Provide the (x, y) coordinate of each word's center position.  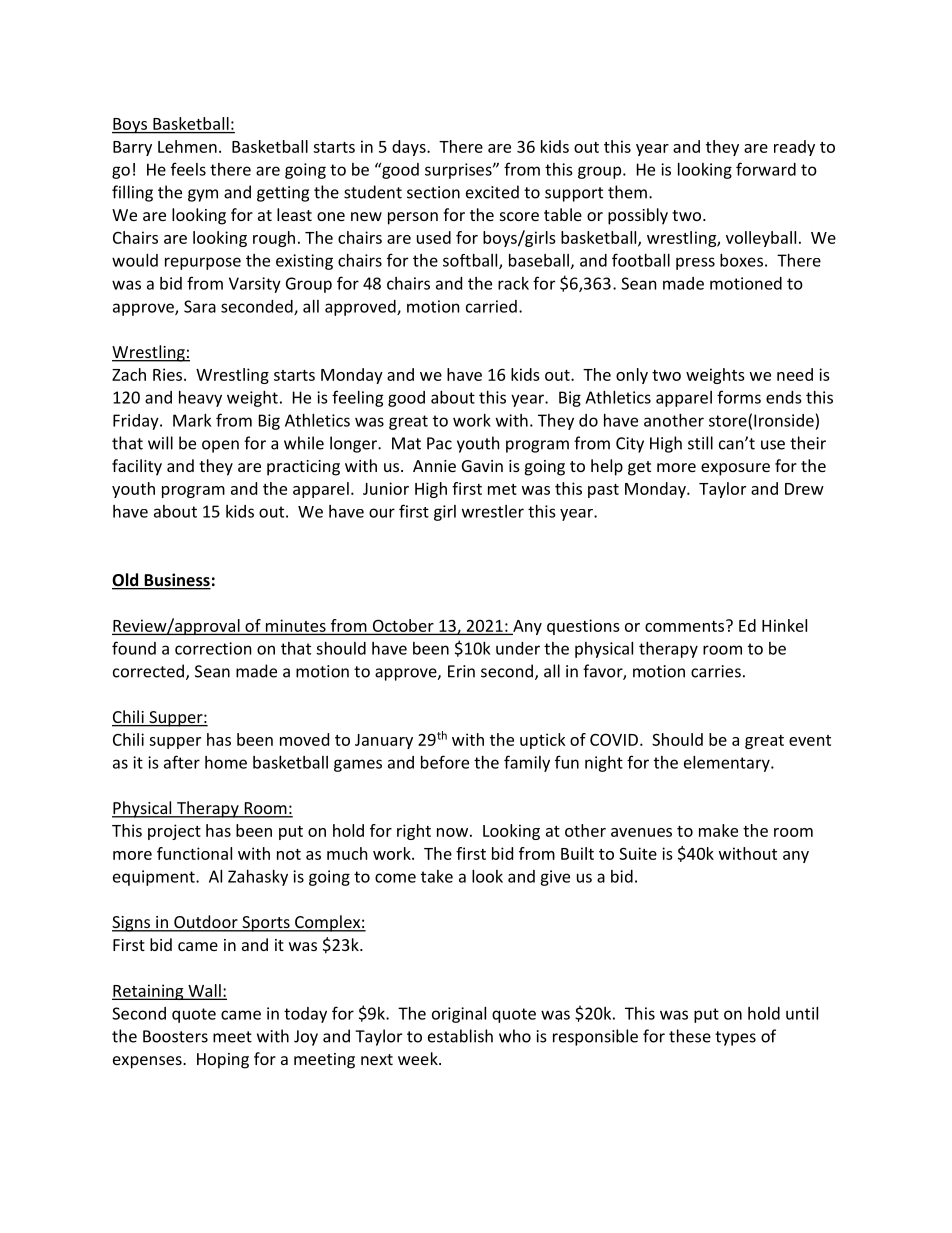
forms (739, 397)
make (718, 830)
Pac (439, 443)
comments (686, 626)
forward (766, 169)
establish (460, 1036)
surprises (459, 171)
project (174, 832)
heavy (200, 399)
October (403, 626)
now (452, 832)
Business (176, 581)
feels (188, 169)
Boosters (175, 1036)
